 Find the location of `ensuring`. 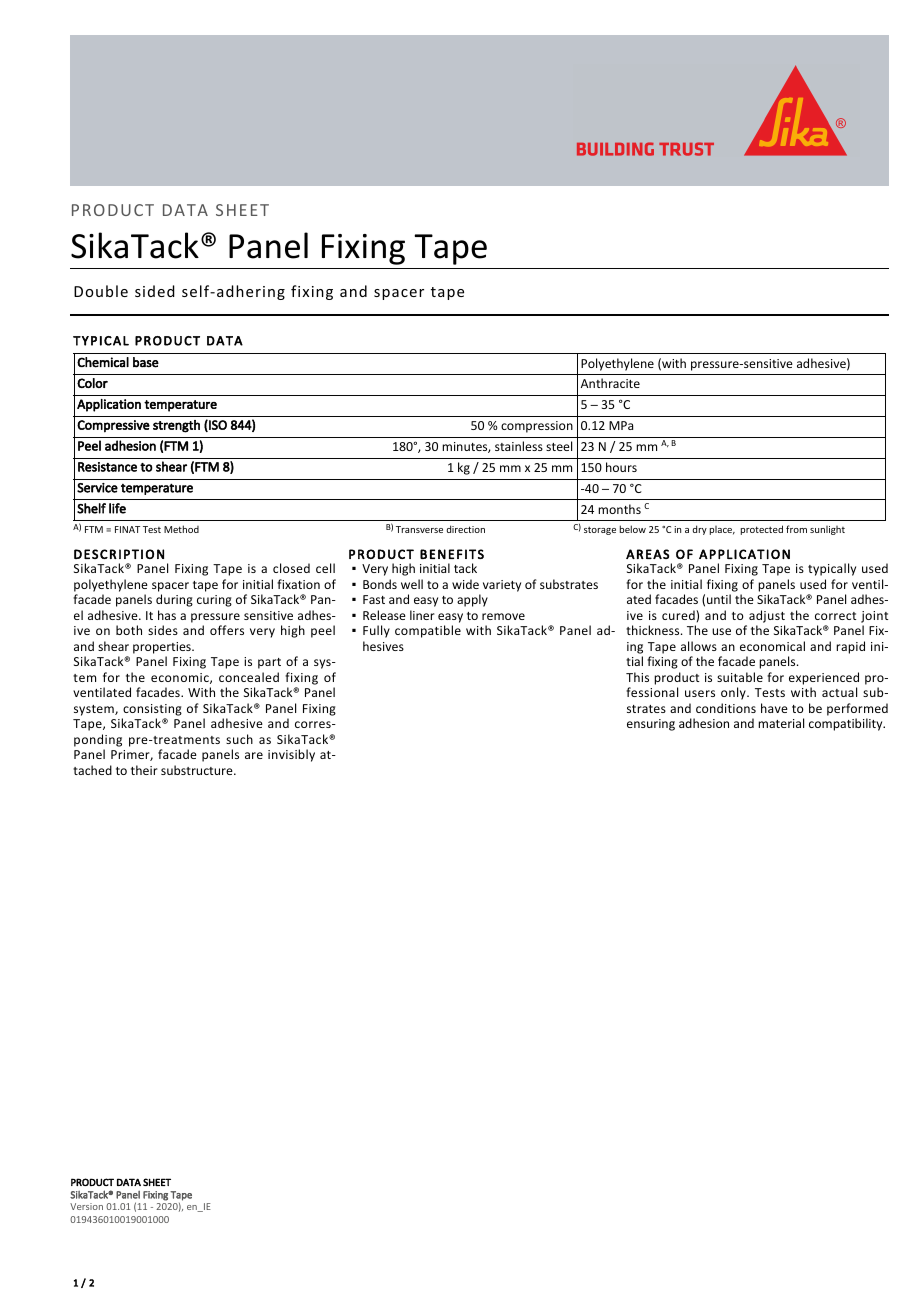

ensuring is located at coordinates (651, 725).
